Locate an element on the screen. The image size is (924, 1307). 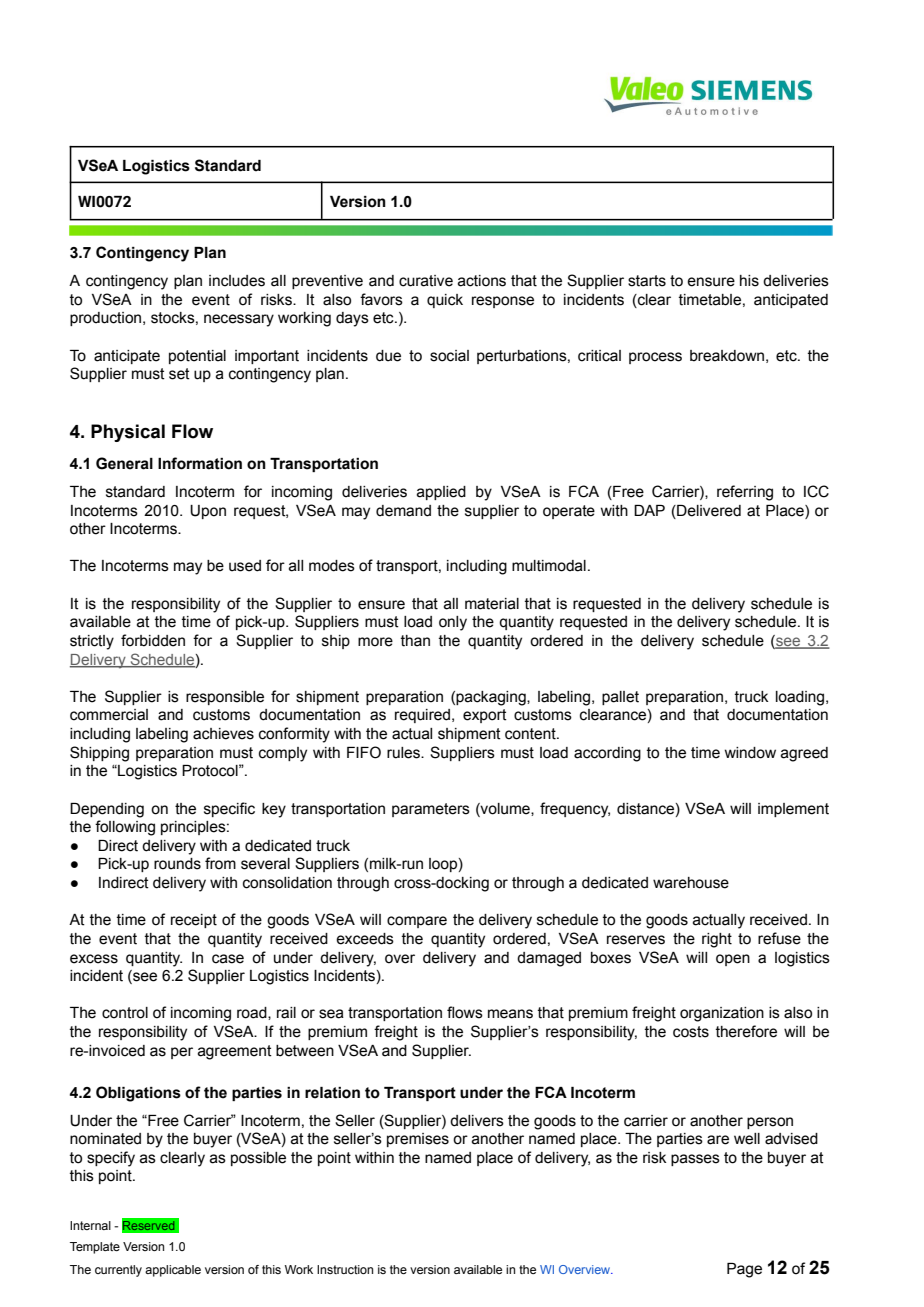
compare is located at coordinates (417, 922).
